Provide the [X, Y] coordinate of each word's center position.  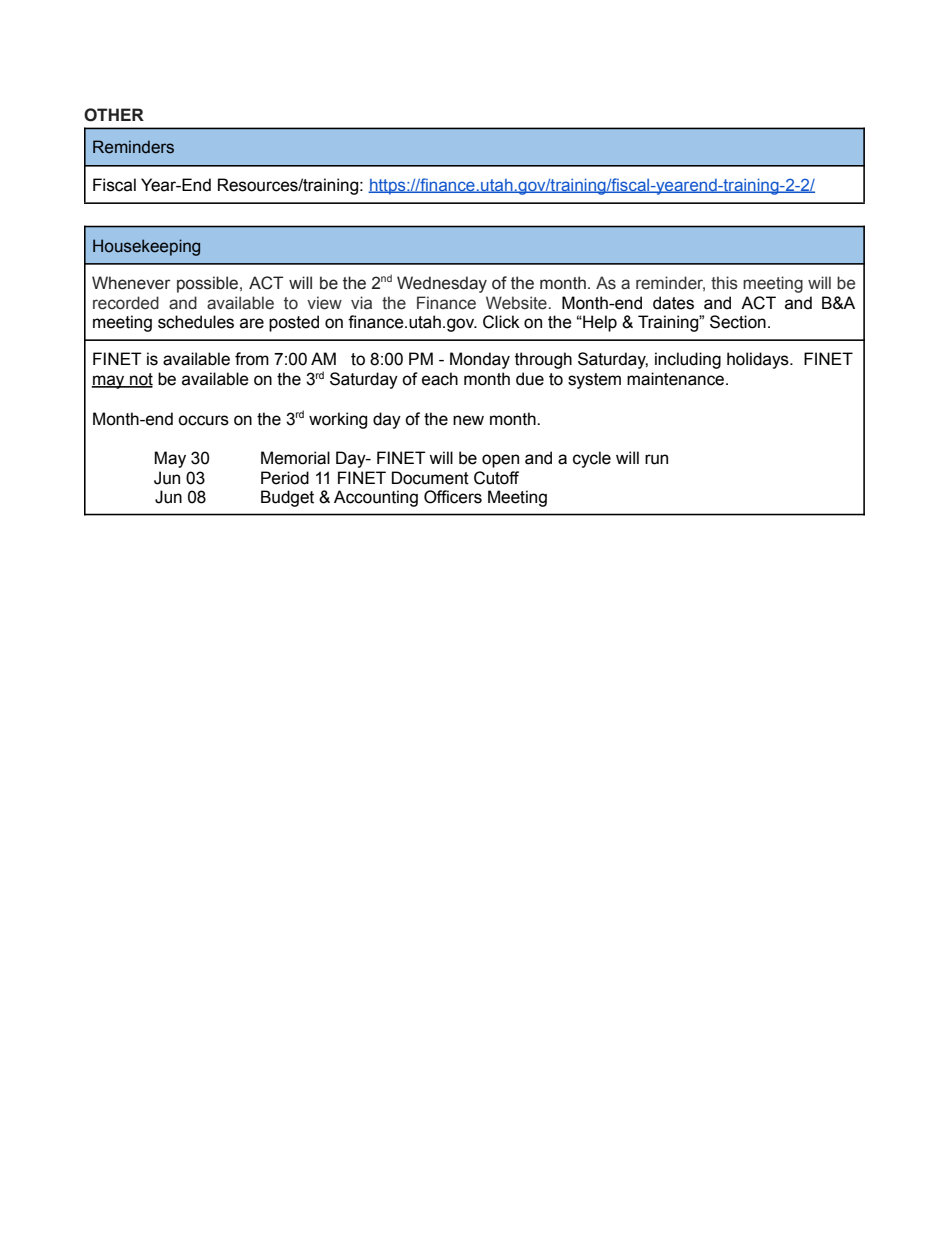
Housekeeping [146, 247]
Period [285, 478]
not [140, 380]
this [724, 283]
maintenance [677, 379]
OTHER [114, 115]
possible [209, 284]
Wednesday [442, 284]
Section [738, 322]
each [440, 379]
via [361, 303]
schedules [196, 322]
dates [673, 303]
